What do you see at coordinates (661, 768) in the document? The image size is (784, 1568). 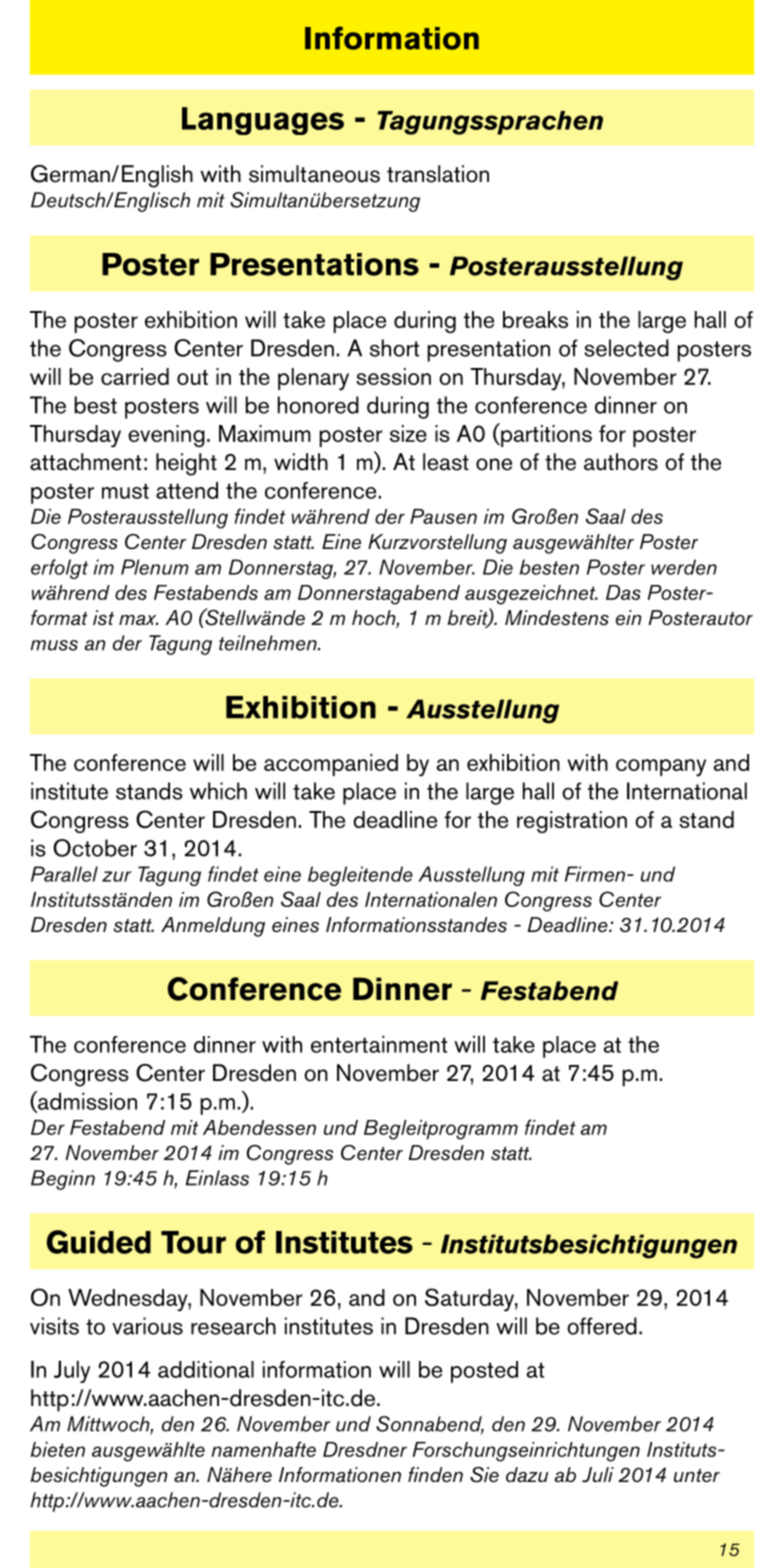 I see `company` at bounding box center [661, 768].
